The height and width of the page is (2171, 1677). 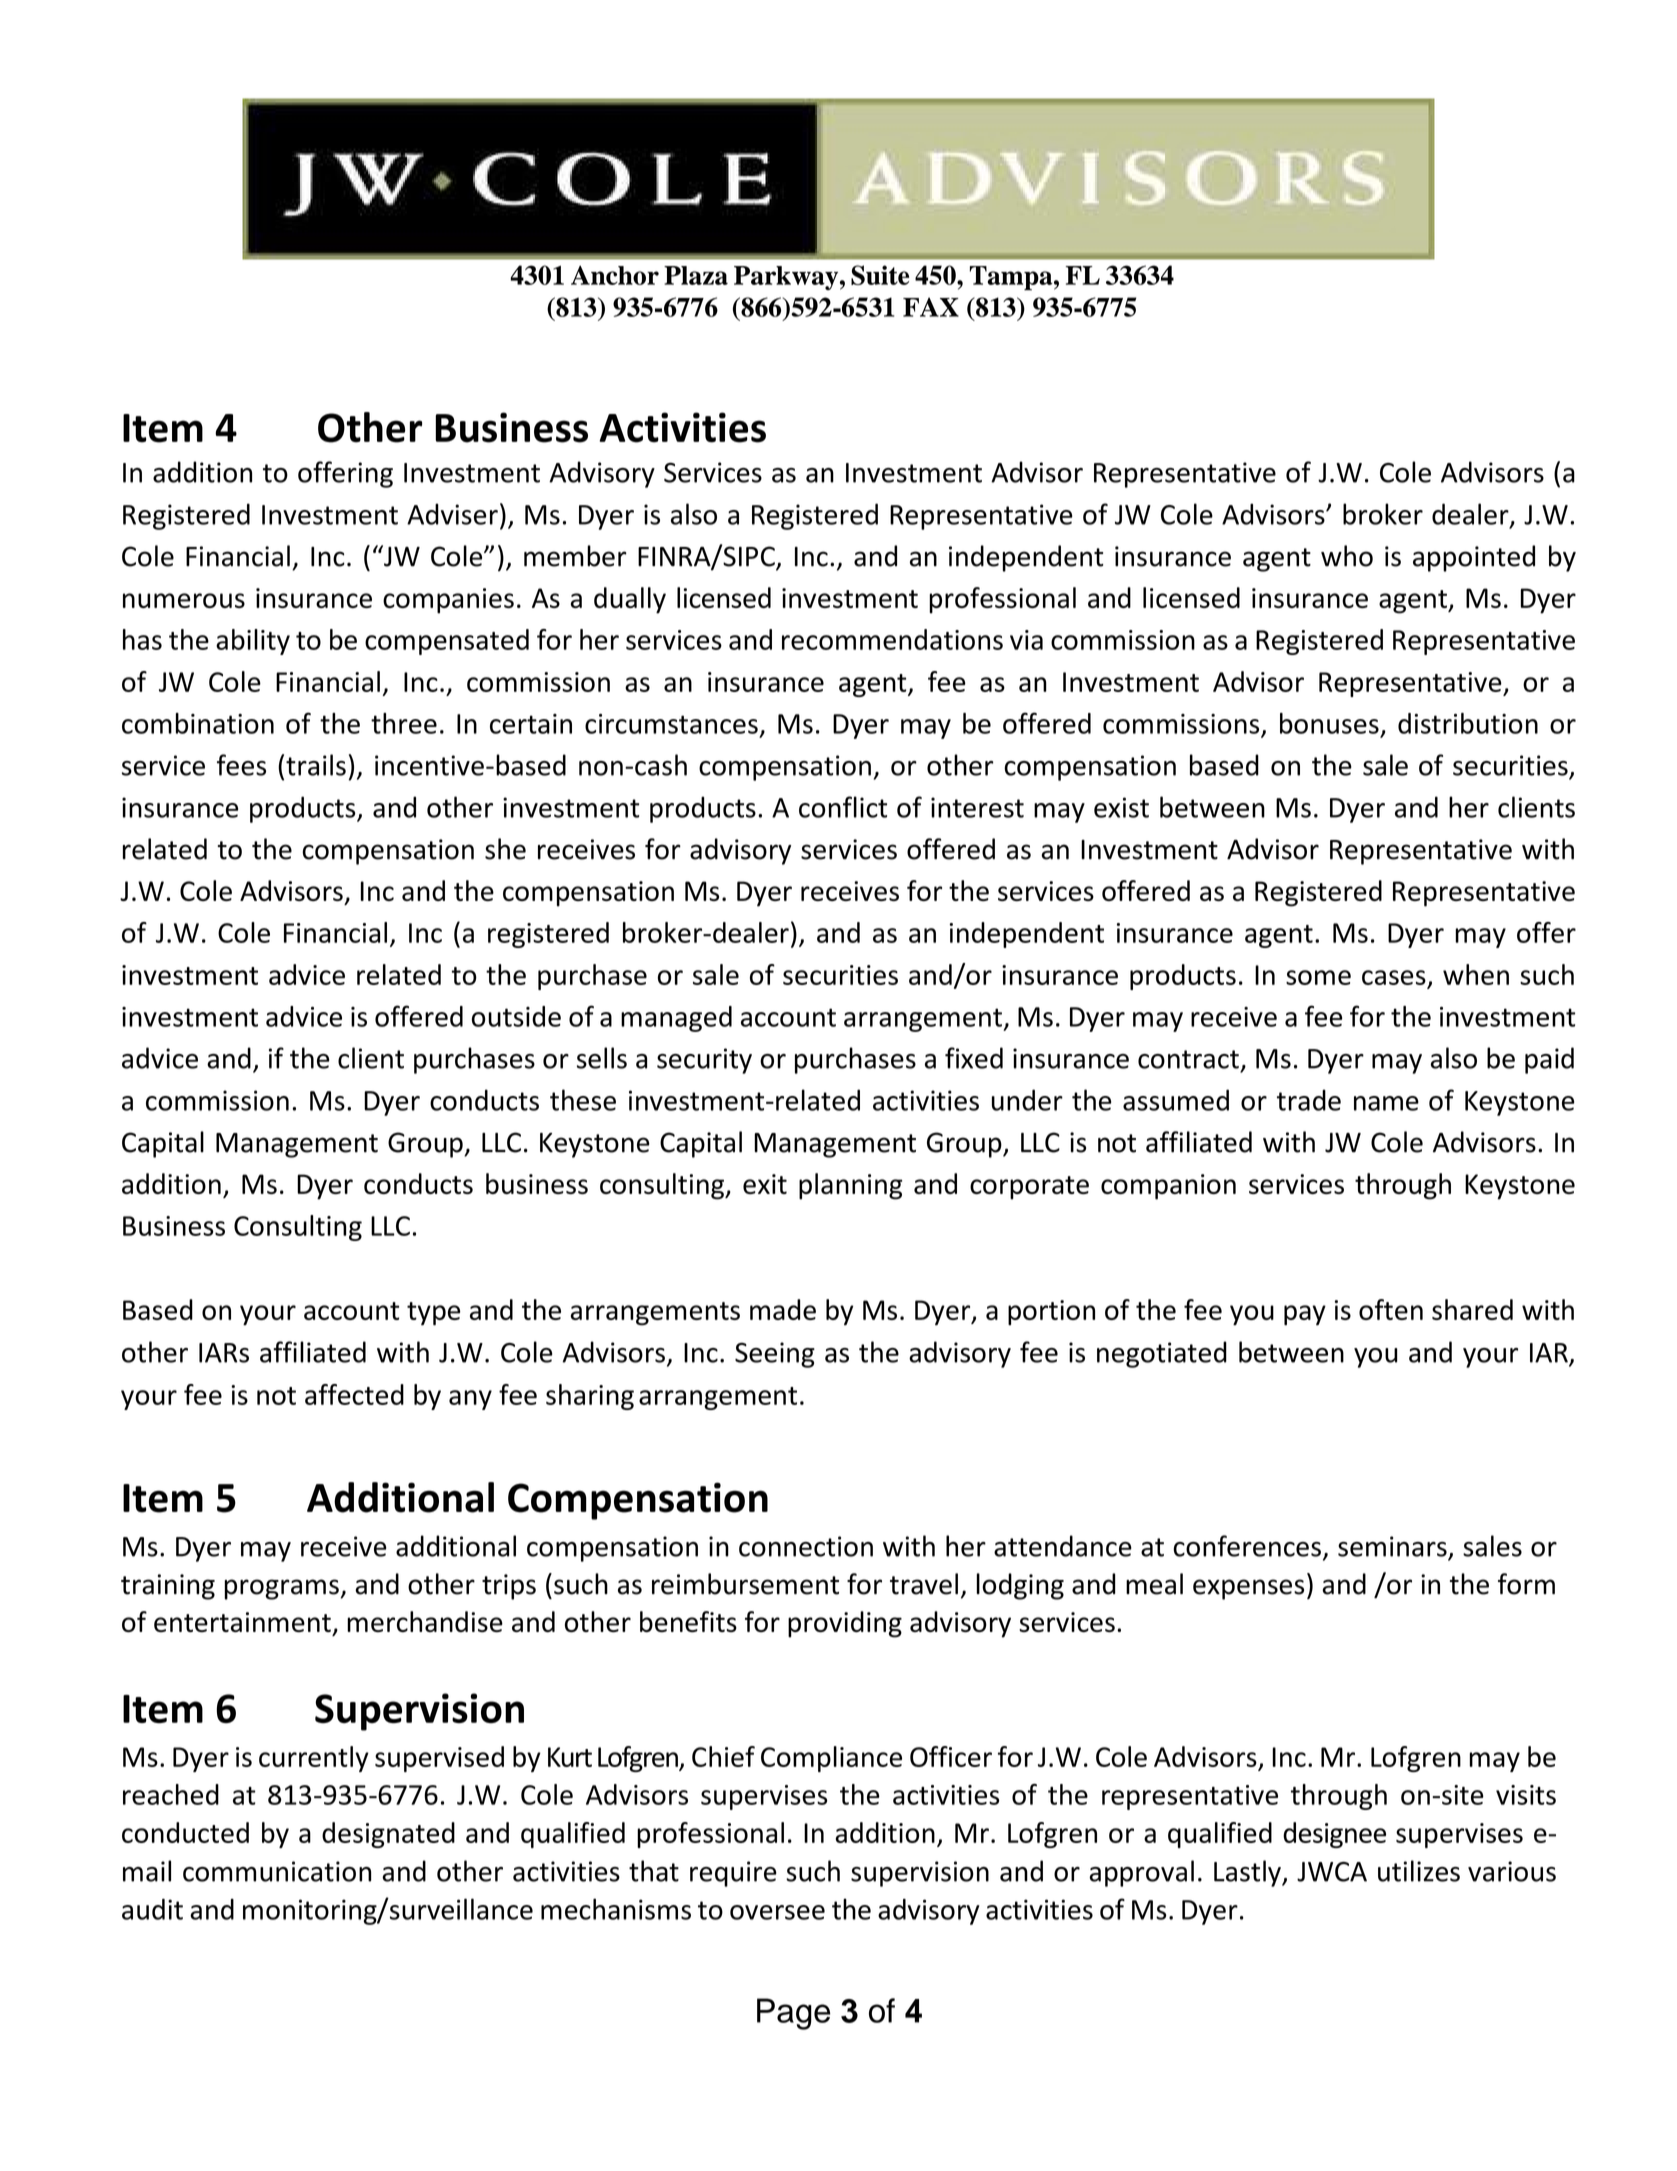 I want to click on Adviser, so click(x=452, y=514).
